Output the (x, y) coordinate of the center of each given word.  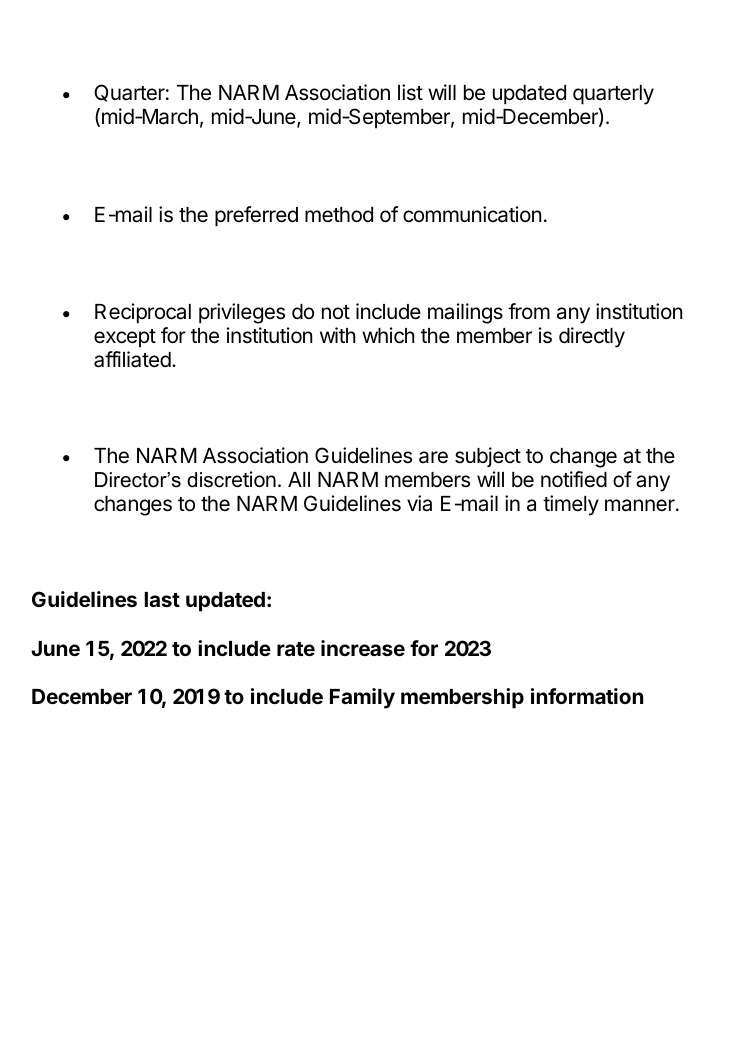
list (410, 92)
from (529, 311)
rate (296, 649)
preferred (256, 216)
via (419, 503)
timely (571, 505)
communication (472, 214)
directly (592, 337)
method (339, 215)
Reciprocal (143, 313)
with (338, 335)
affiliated (132, 359)
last (162, 599)
